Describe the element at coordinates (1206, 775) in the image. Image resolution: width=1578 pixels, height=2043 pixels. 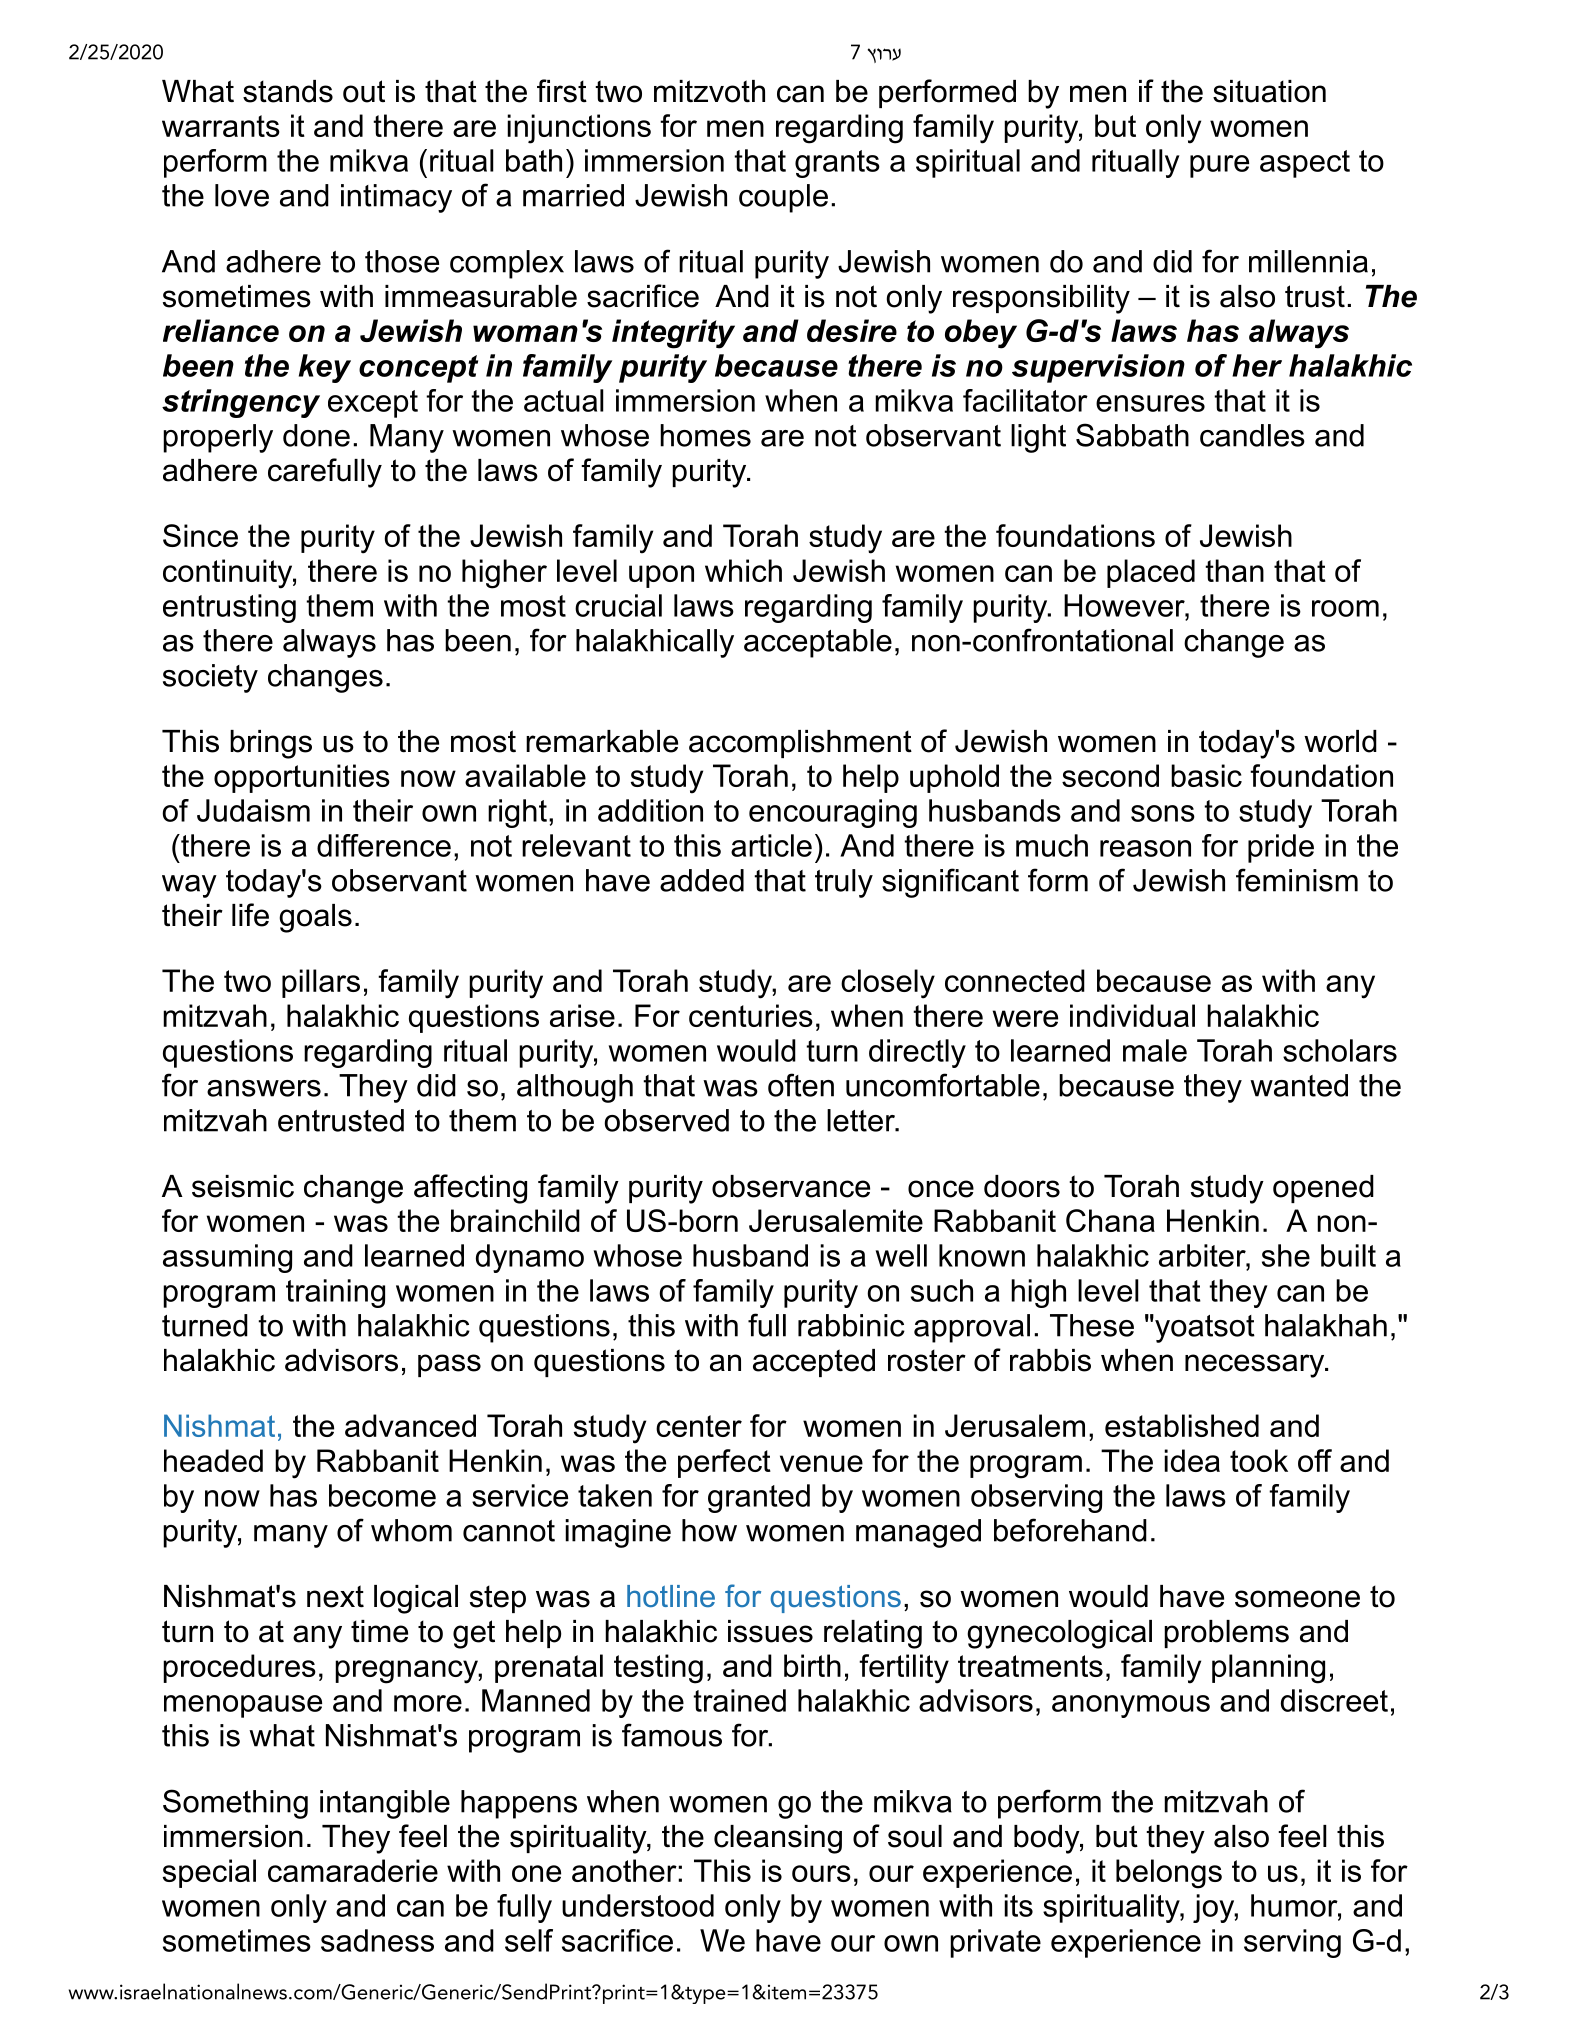
I see `basic` at that location.
